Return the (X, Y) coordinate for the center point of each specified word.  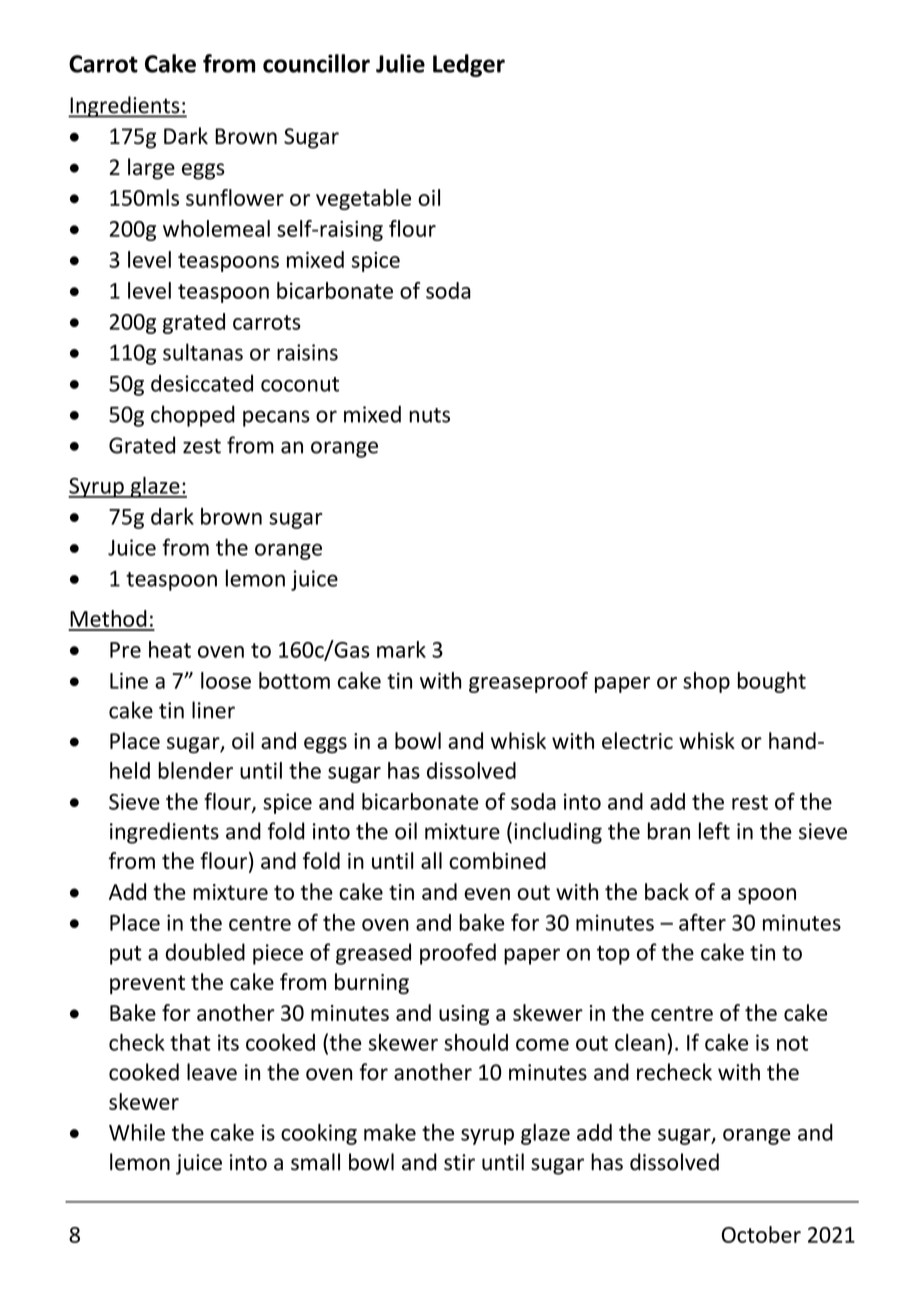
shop (706, 682)
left (714, 831)
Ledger (469, 65)
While (137, 1132)
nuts (429, 415)
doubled (205, 952)
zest (202, 446)
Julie (400, 63)
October (761, 1234)
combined (497, 860)
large (151, 169)
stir (459, 1162)
